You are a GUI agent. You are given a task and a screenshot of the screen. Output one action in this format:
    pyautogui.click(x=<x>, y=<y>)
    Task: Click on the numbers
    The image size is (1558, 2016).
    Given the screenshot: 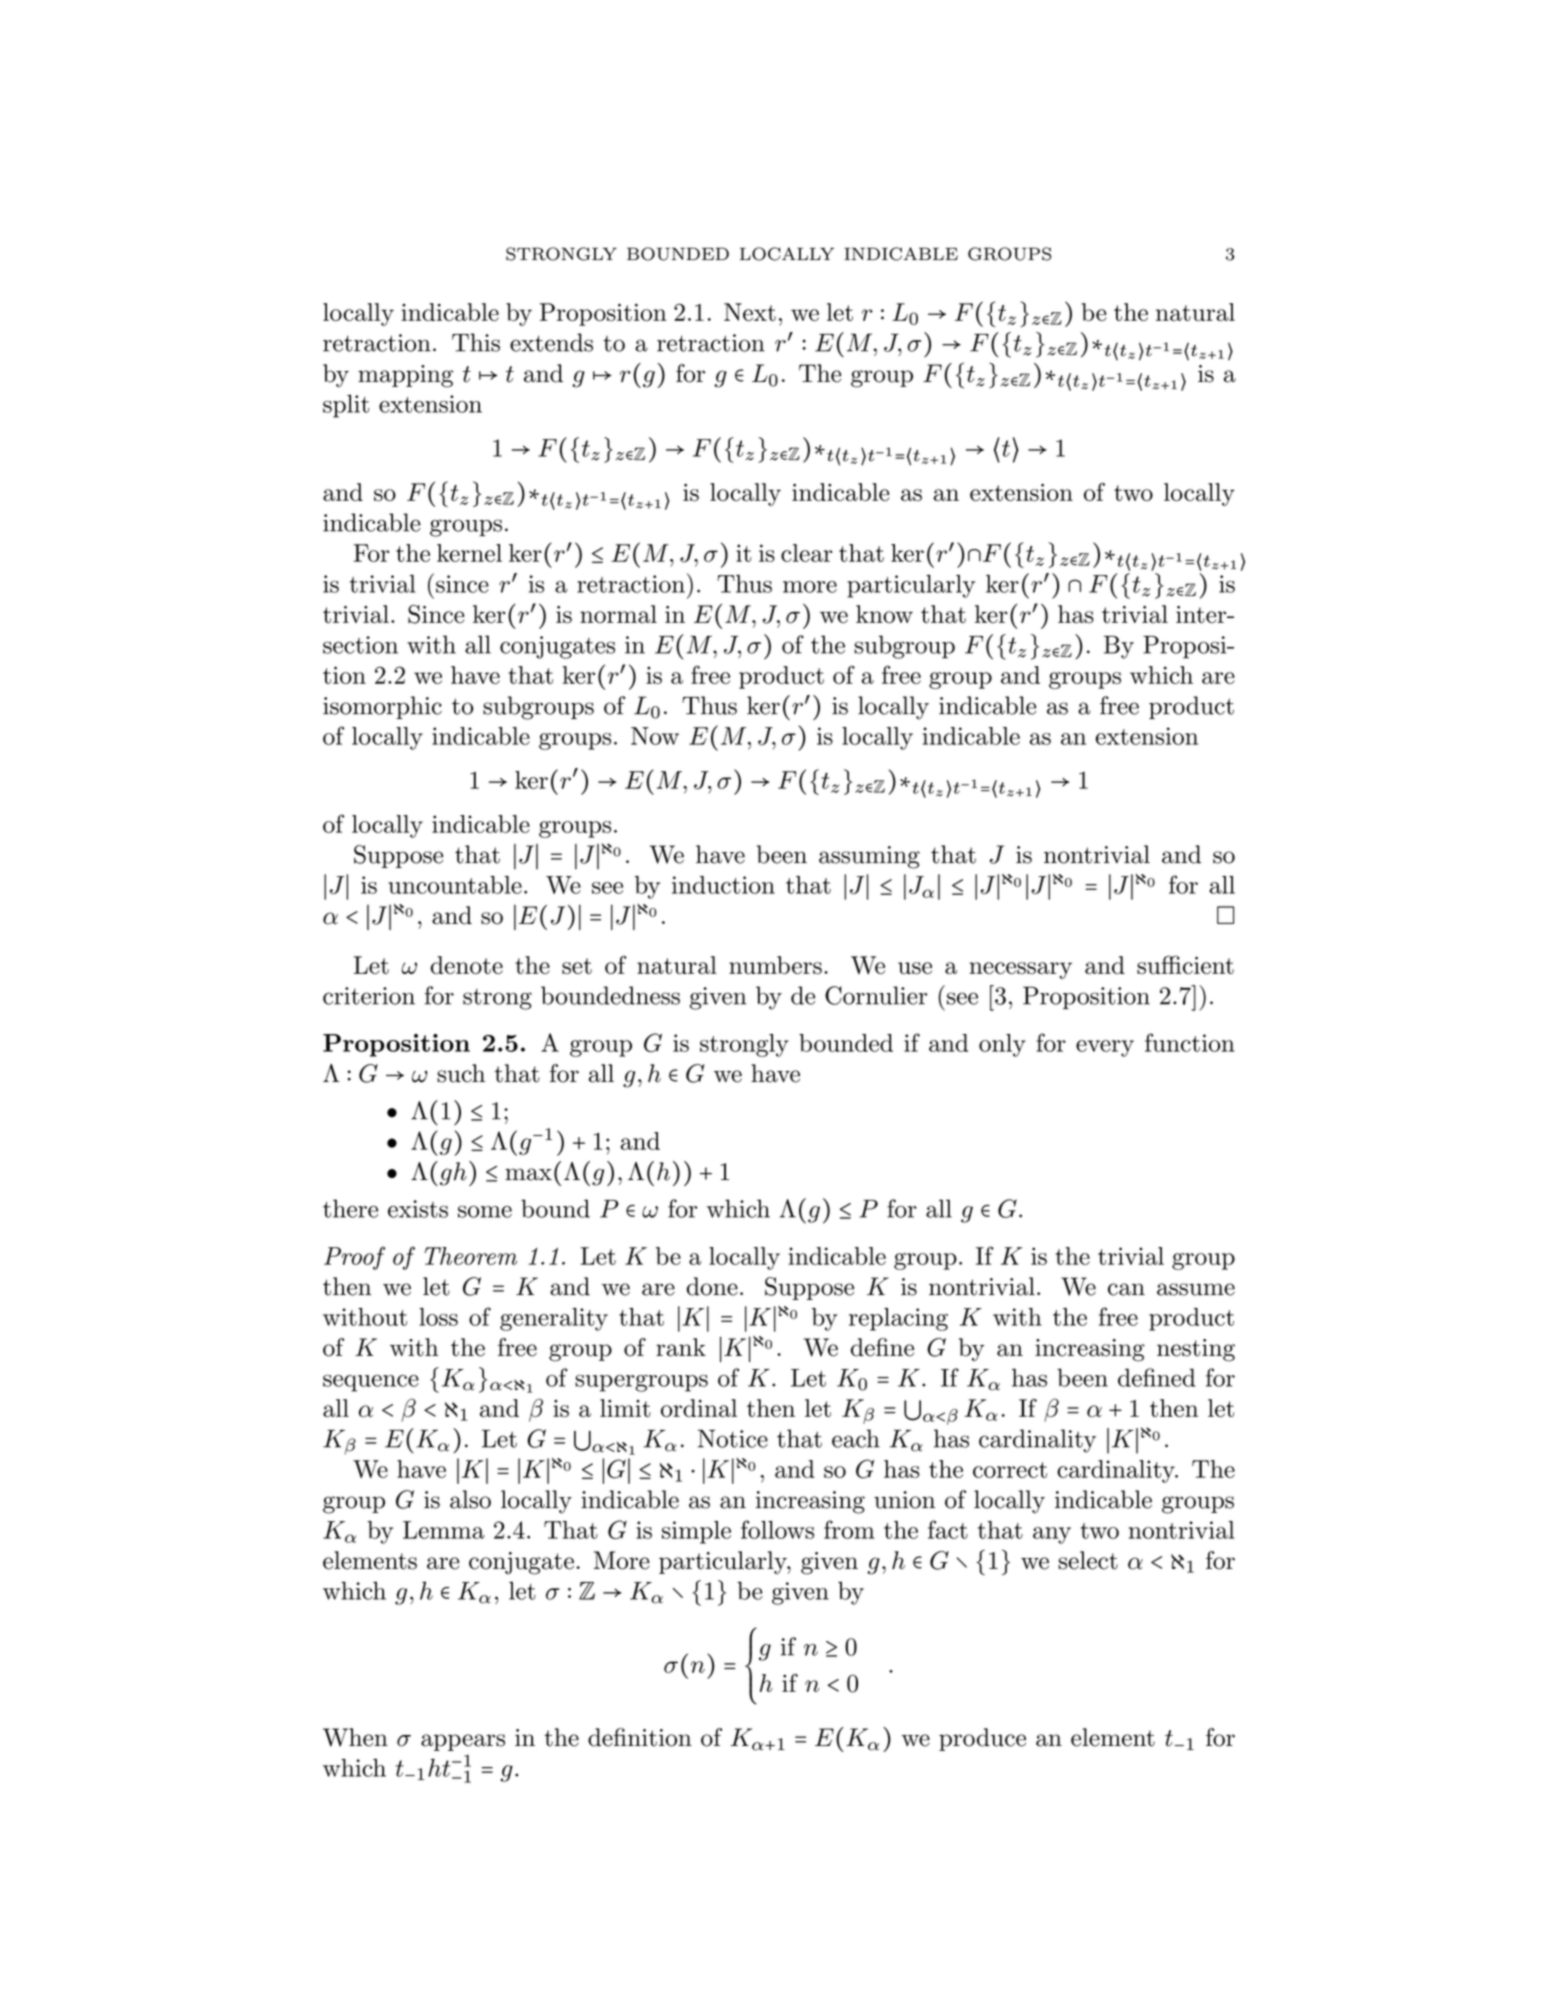 What is the action you would take?
    pyautogui.click(x=775, y=965)
